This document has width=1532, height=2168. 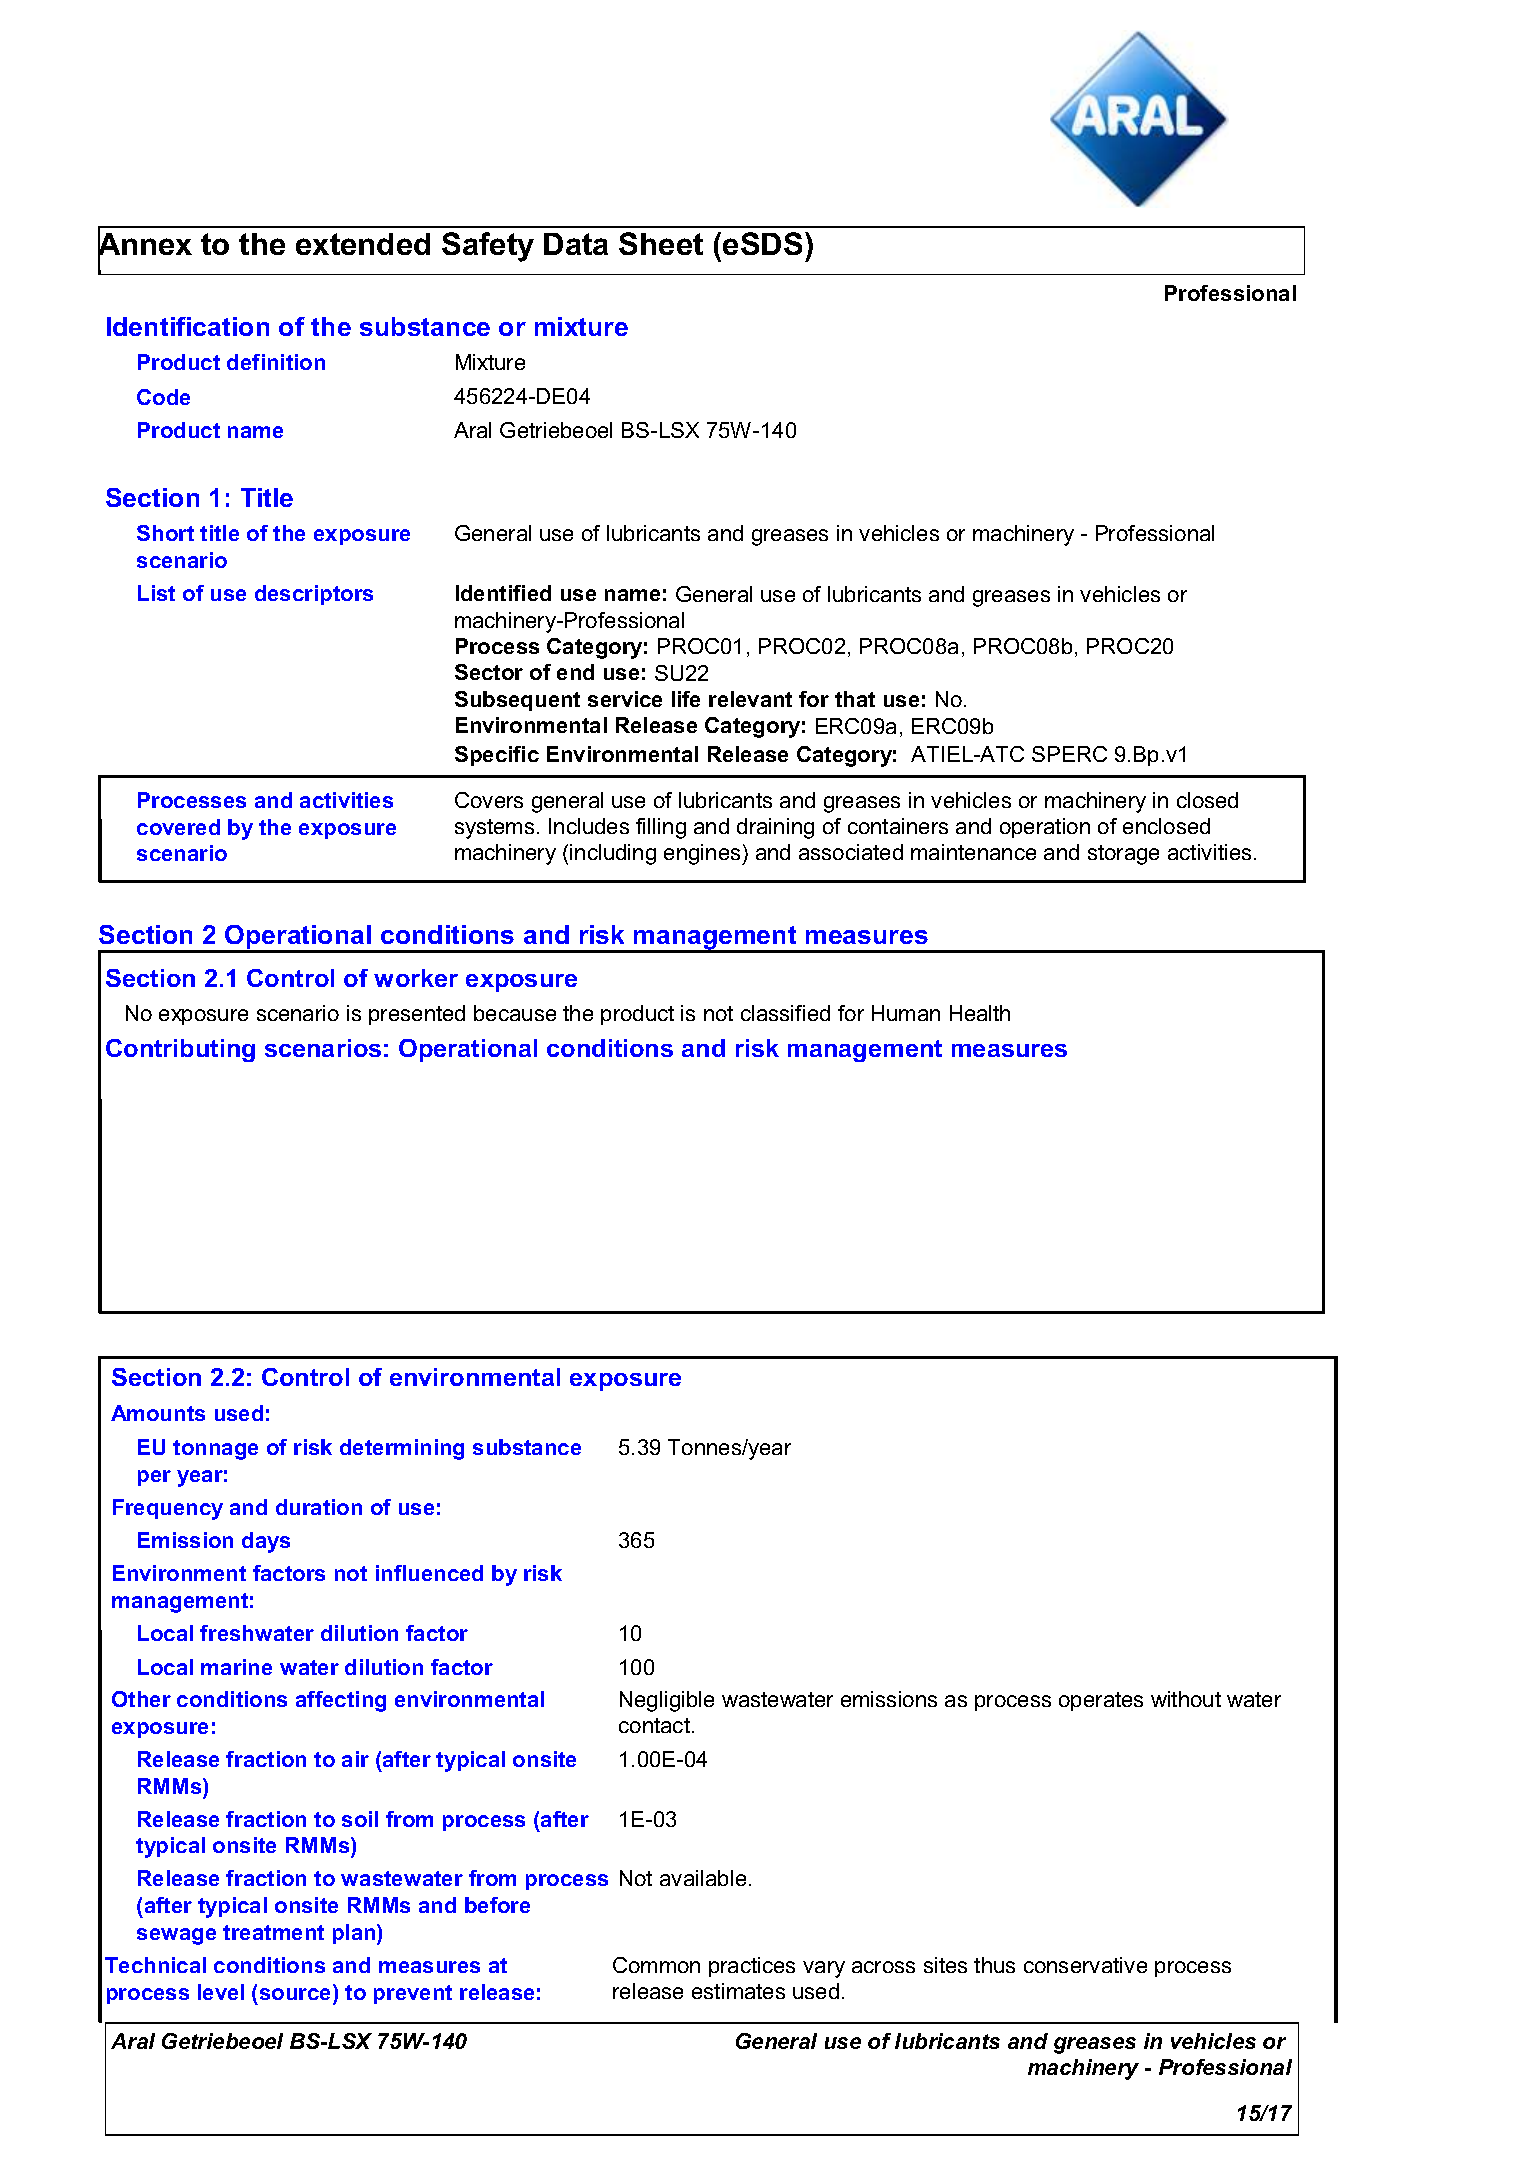 What do you see at coordinates (1101, 1701) in the document?
I see `operates` at bounding box center [1101, 1701].
